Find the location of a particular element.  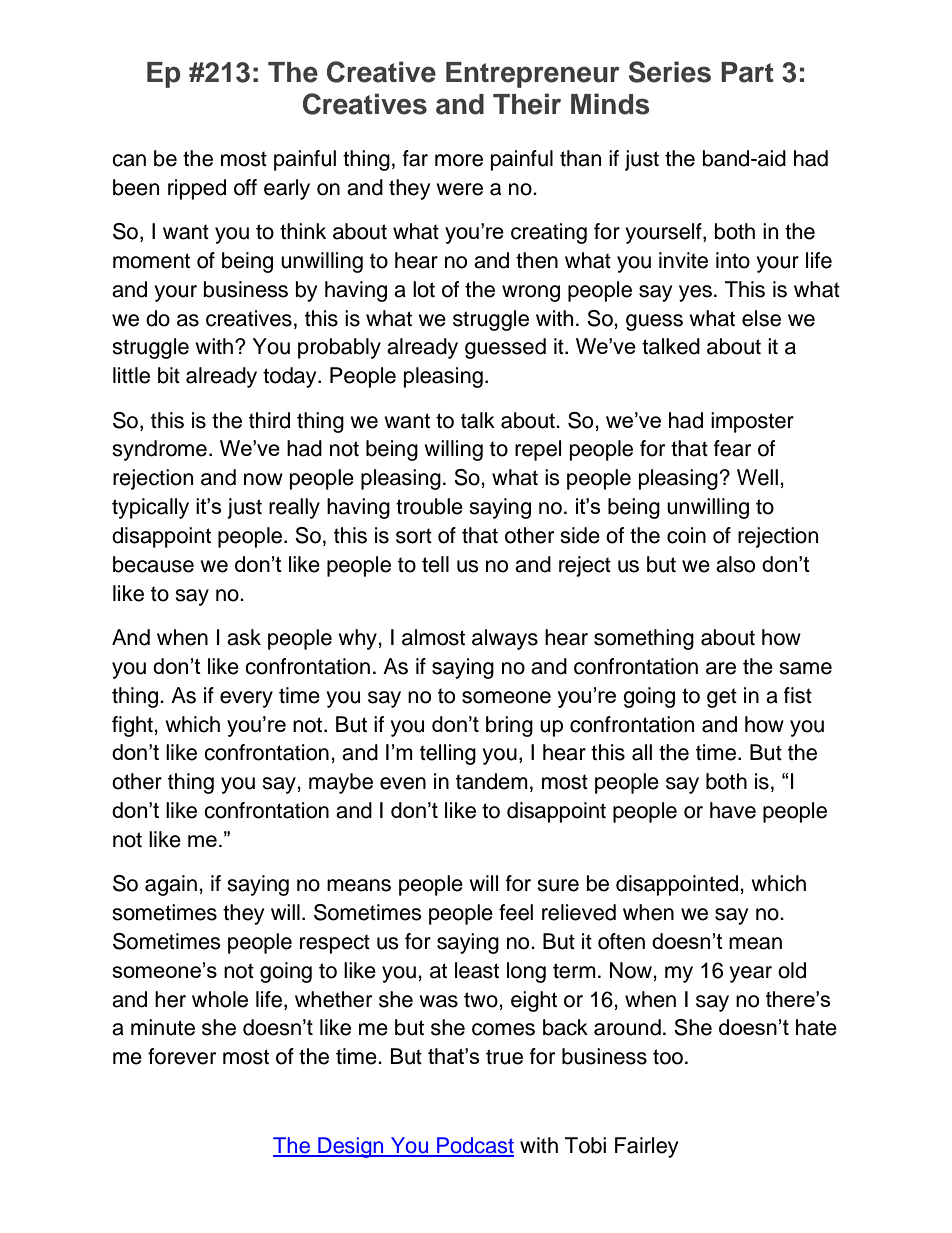

can is located at coordinates (129, 160).
